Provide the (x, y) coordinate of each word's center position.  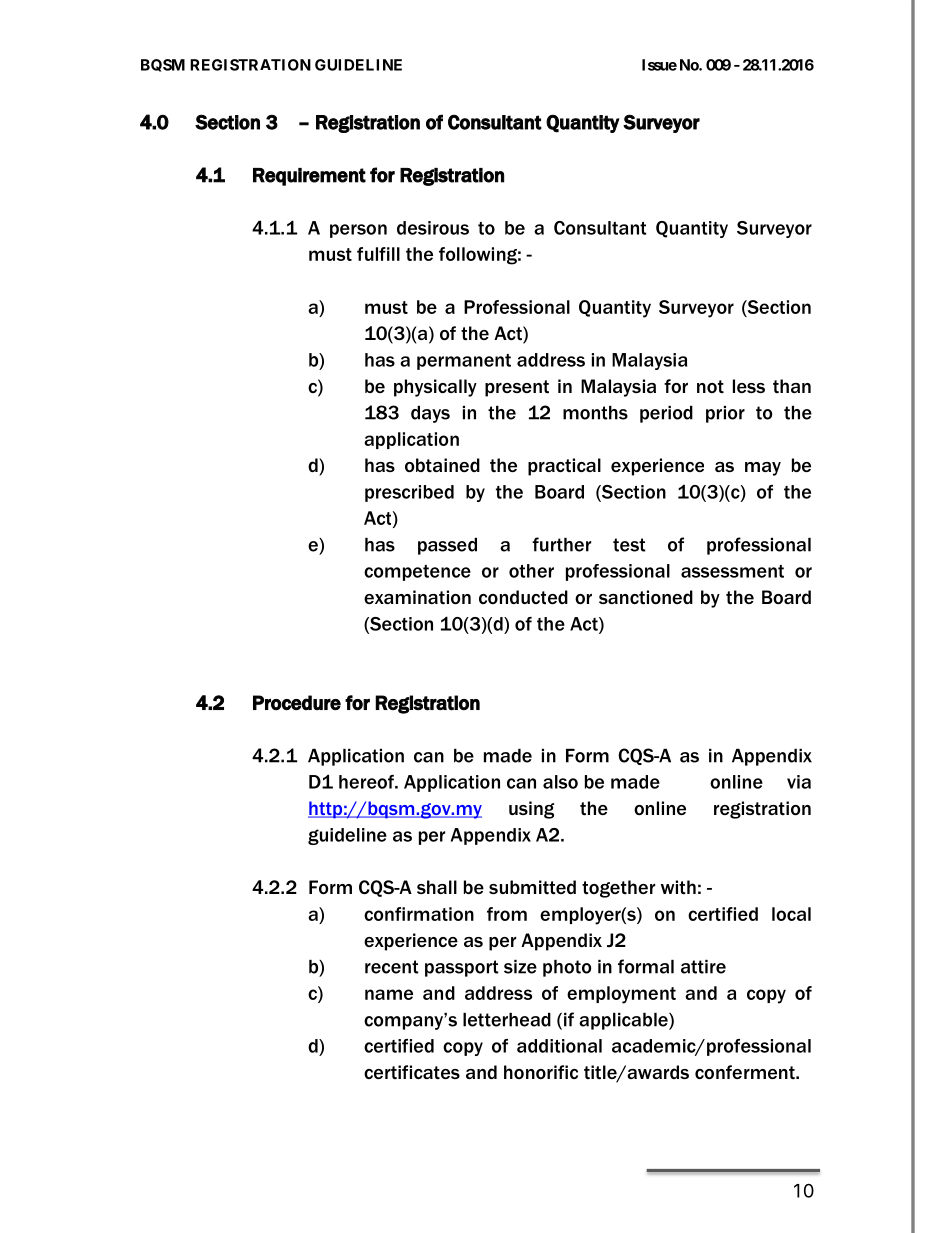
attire (703, 967)
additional (559, 1046)
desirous (433, 228)
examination (417, 597)
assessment (732, 571)
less (749, 386)
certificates (412, 1072)
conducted (523, 597)
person (358, 231)
